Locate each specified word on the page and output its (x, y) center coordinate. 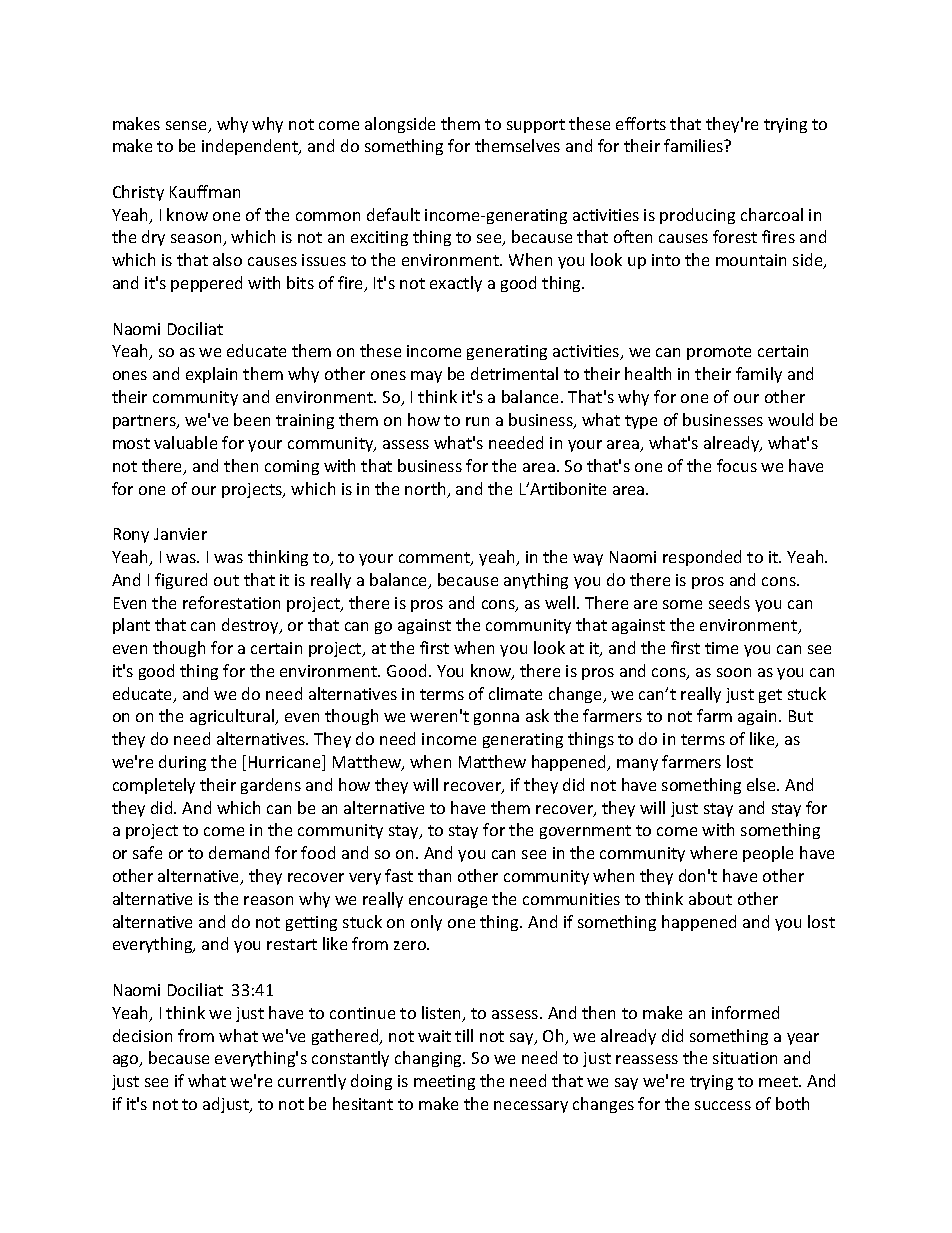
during (182, 763)
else (762, 784)
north (426, 490)
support (536, 126)
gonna (496, 719)
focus (737, 465)
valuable (185, 442)
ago (127, 1061)
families (695, 145)
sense (188, 127)
